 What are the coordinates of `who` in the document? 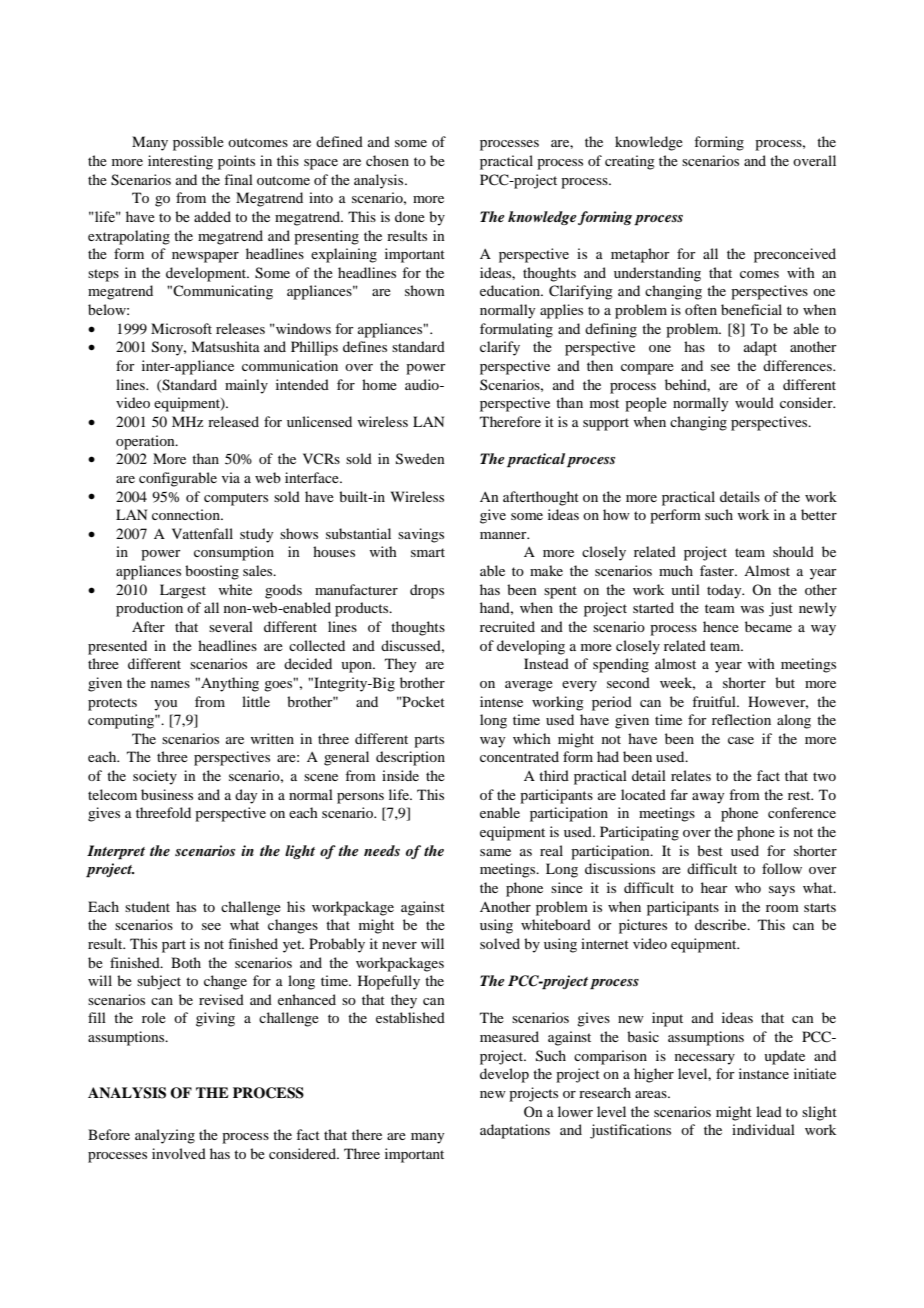 It's located at (748, 887).
